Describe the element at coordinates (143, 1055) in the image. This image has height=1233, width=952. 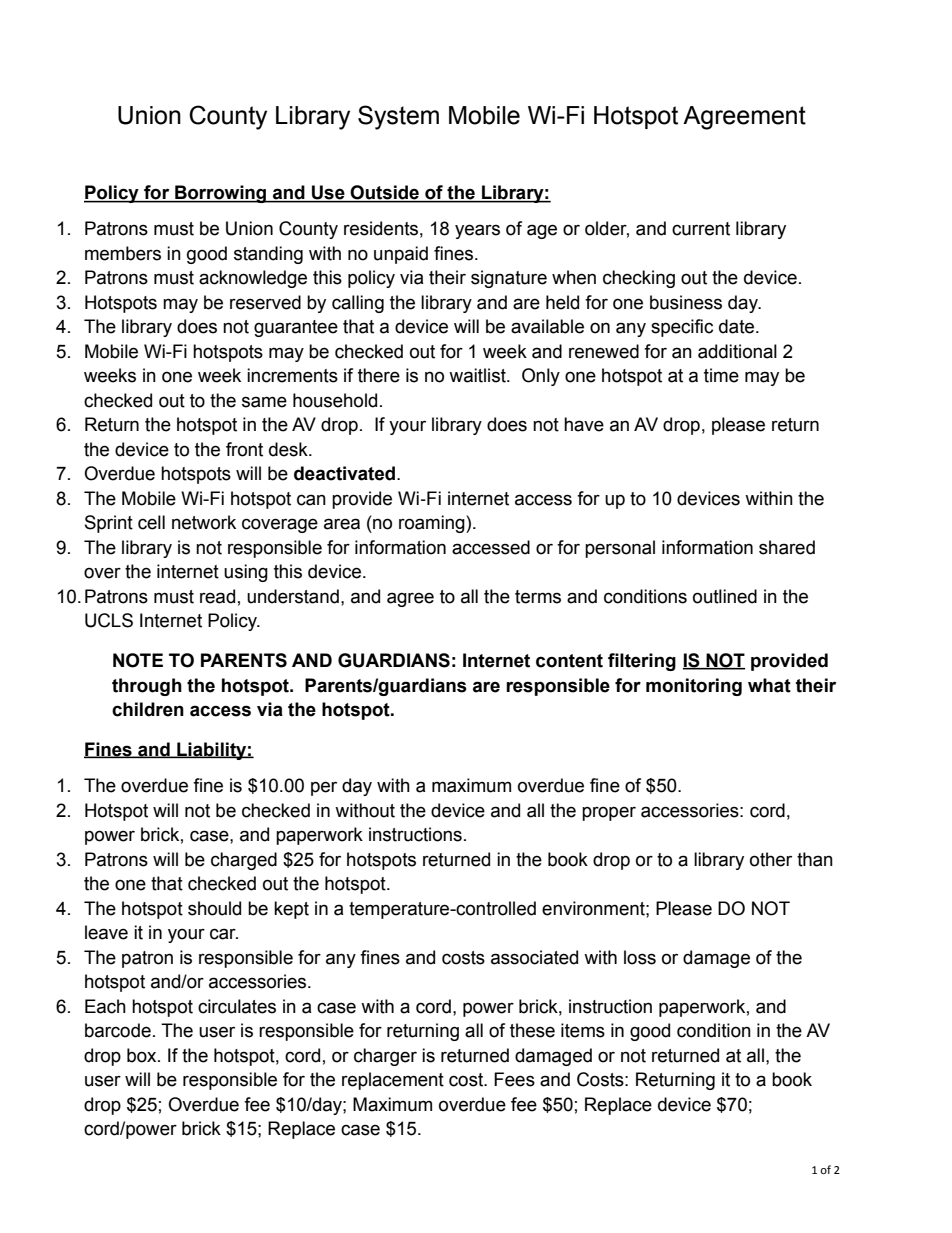
I see `box` at that location.
